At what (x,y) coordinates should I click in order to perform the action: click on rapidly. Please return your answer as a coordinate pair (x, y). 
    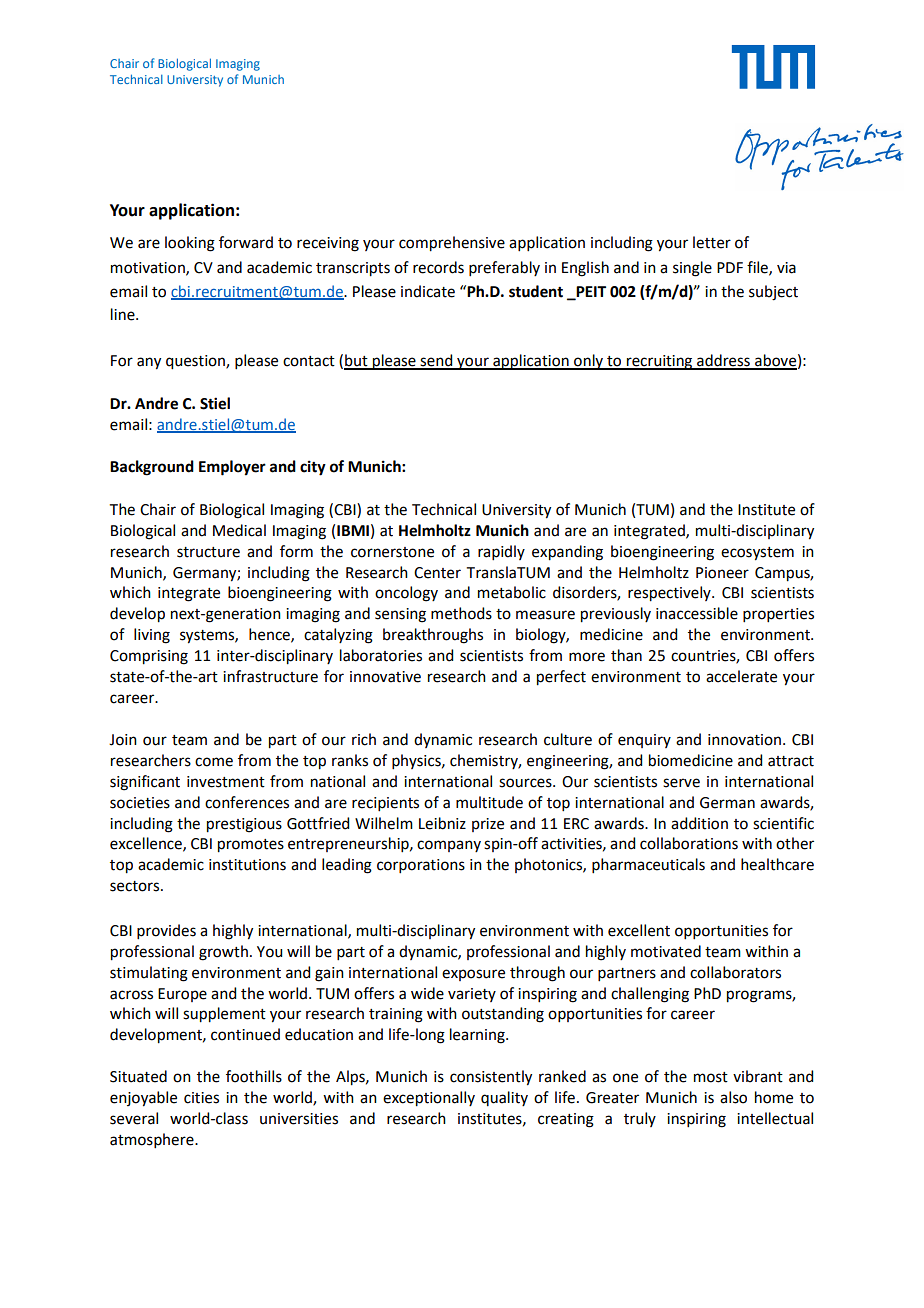
    Looking at the image, I should click on (501, 552).
